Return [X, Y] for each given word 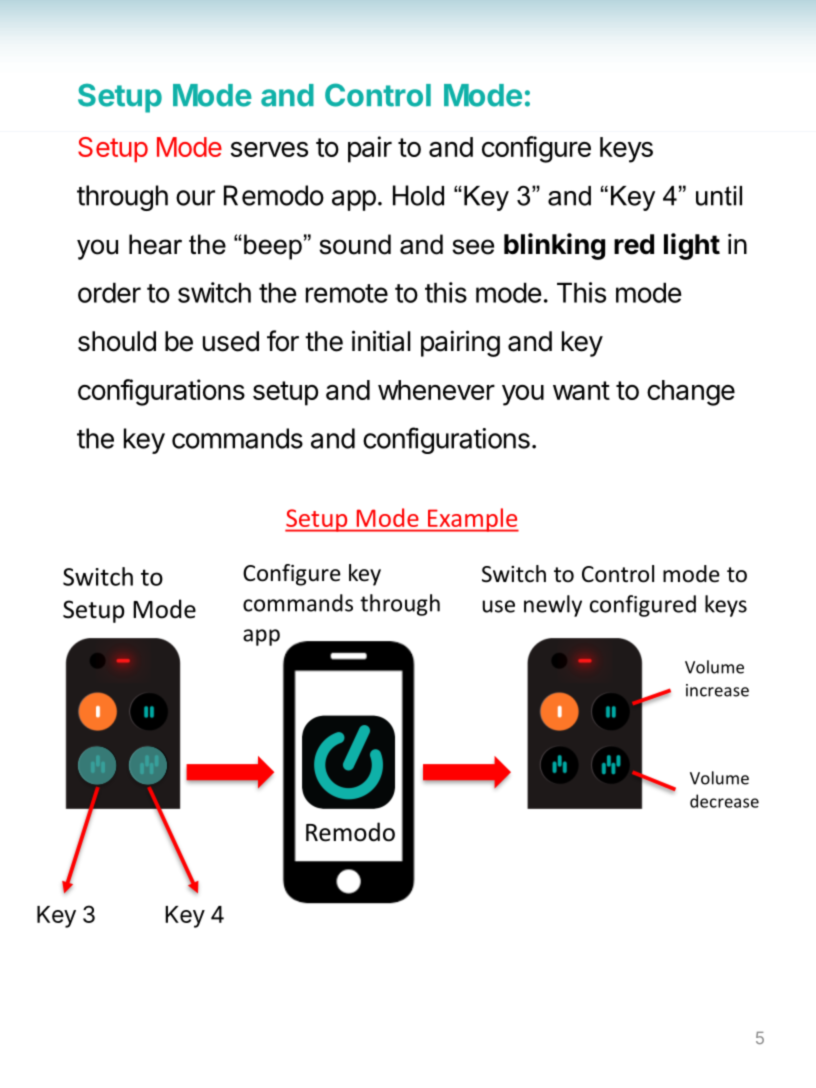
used [231, 341]
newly [553, 606]
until [719, 196]
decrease [724, 801]
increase [717, 690]
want [581, 390]
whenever [436, 390]
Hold [418, 195]
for [283, 341]
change [691, 393]
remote [347, 293]
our [195, 198]
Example [472, 520]
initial [381, 341]
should [117, 341]
